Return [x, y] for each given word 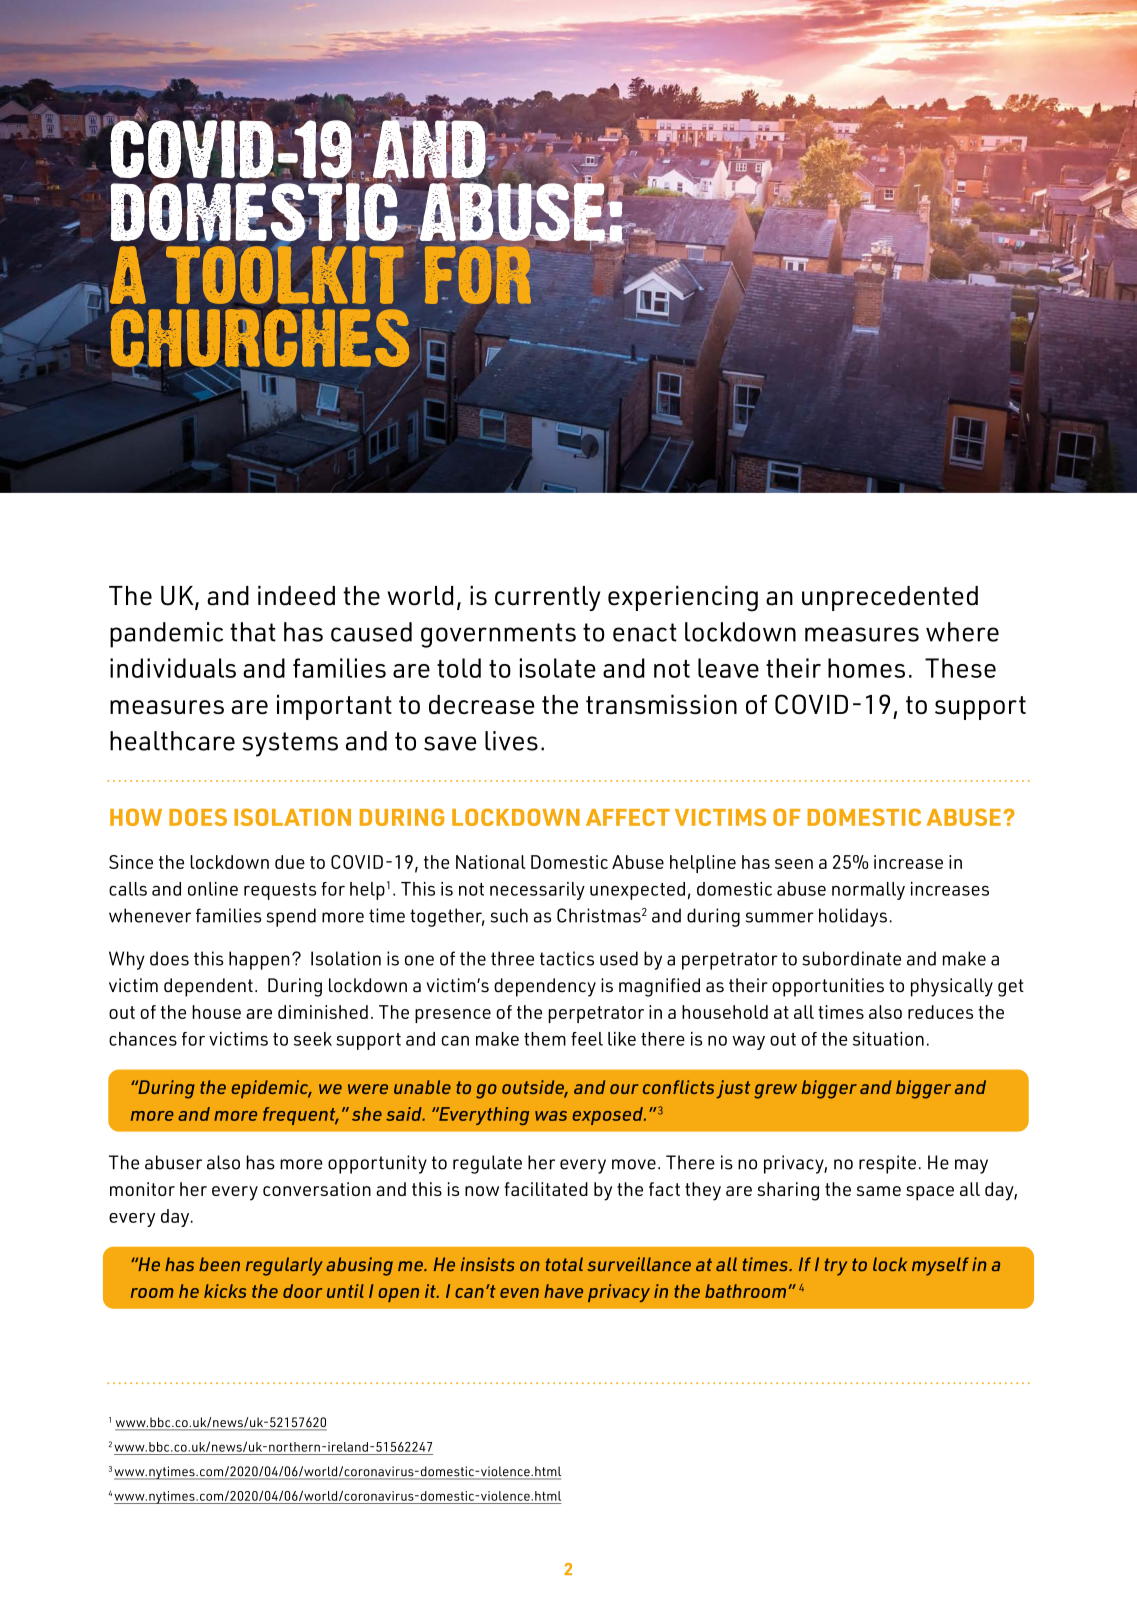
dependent [208, 987]
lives [511, 741]
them [545, 1039]
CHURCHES [258, 338]
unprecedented [890, 598]
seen [794, 864]
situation [888, 1039]
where [962, 632]
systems [290, 744]
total [564, 1264]
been [219, 1264]
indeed [296, 596]
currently [547, 598]
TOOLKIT [285, 274]
